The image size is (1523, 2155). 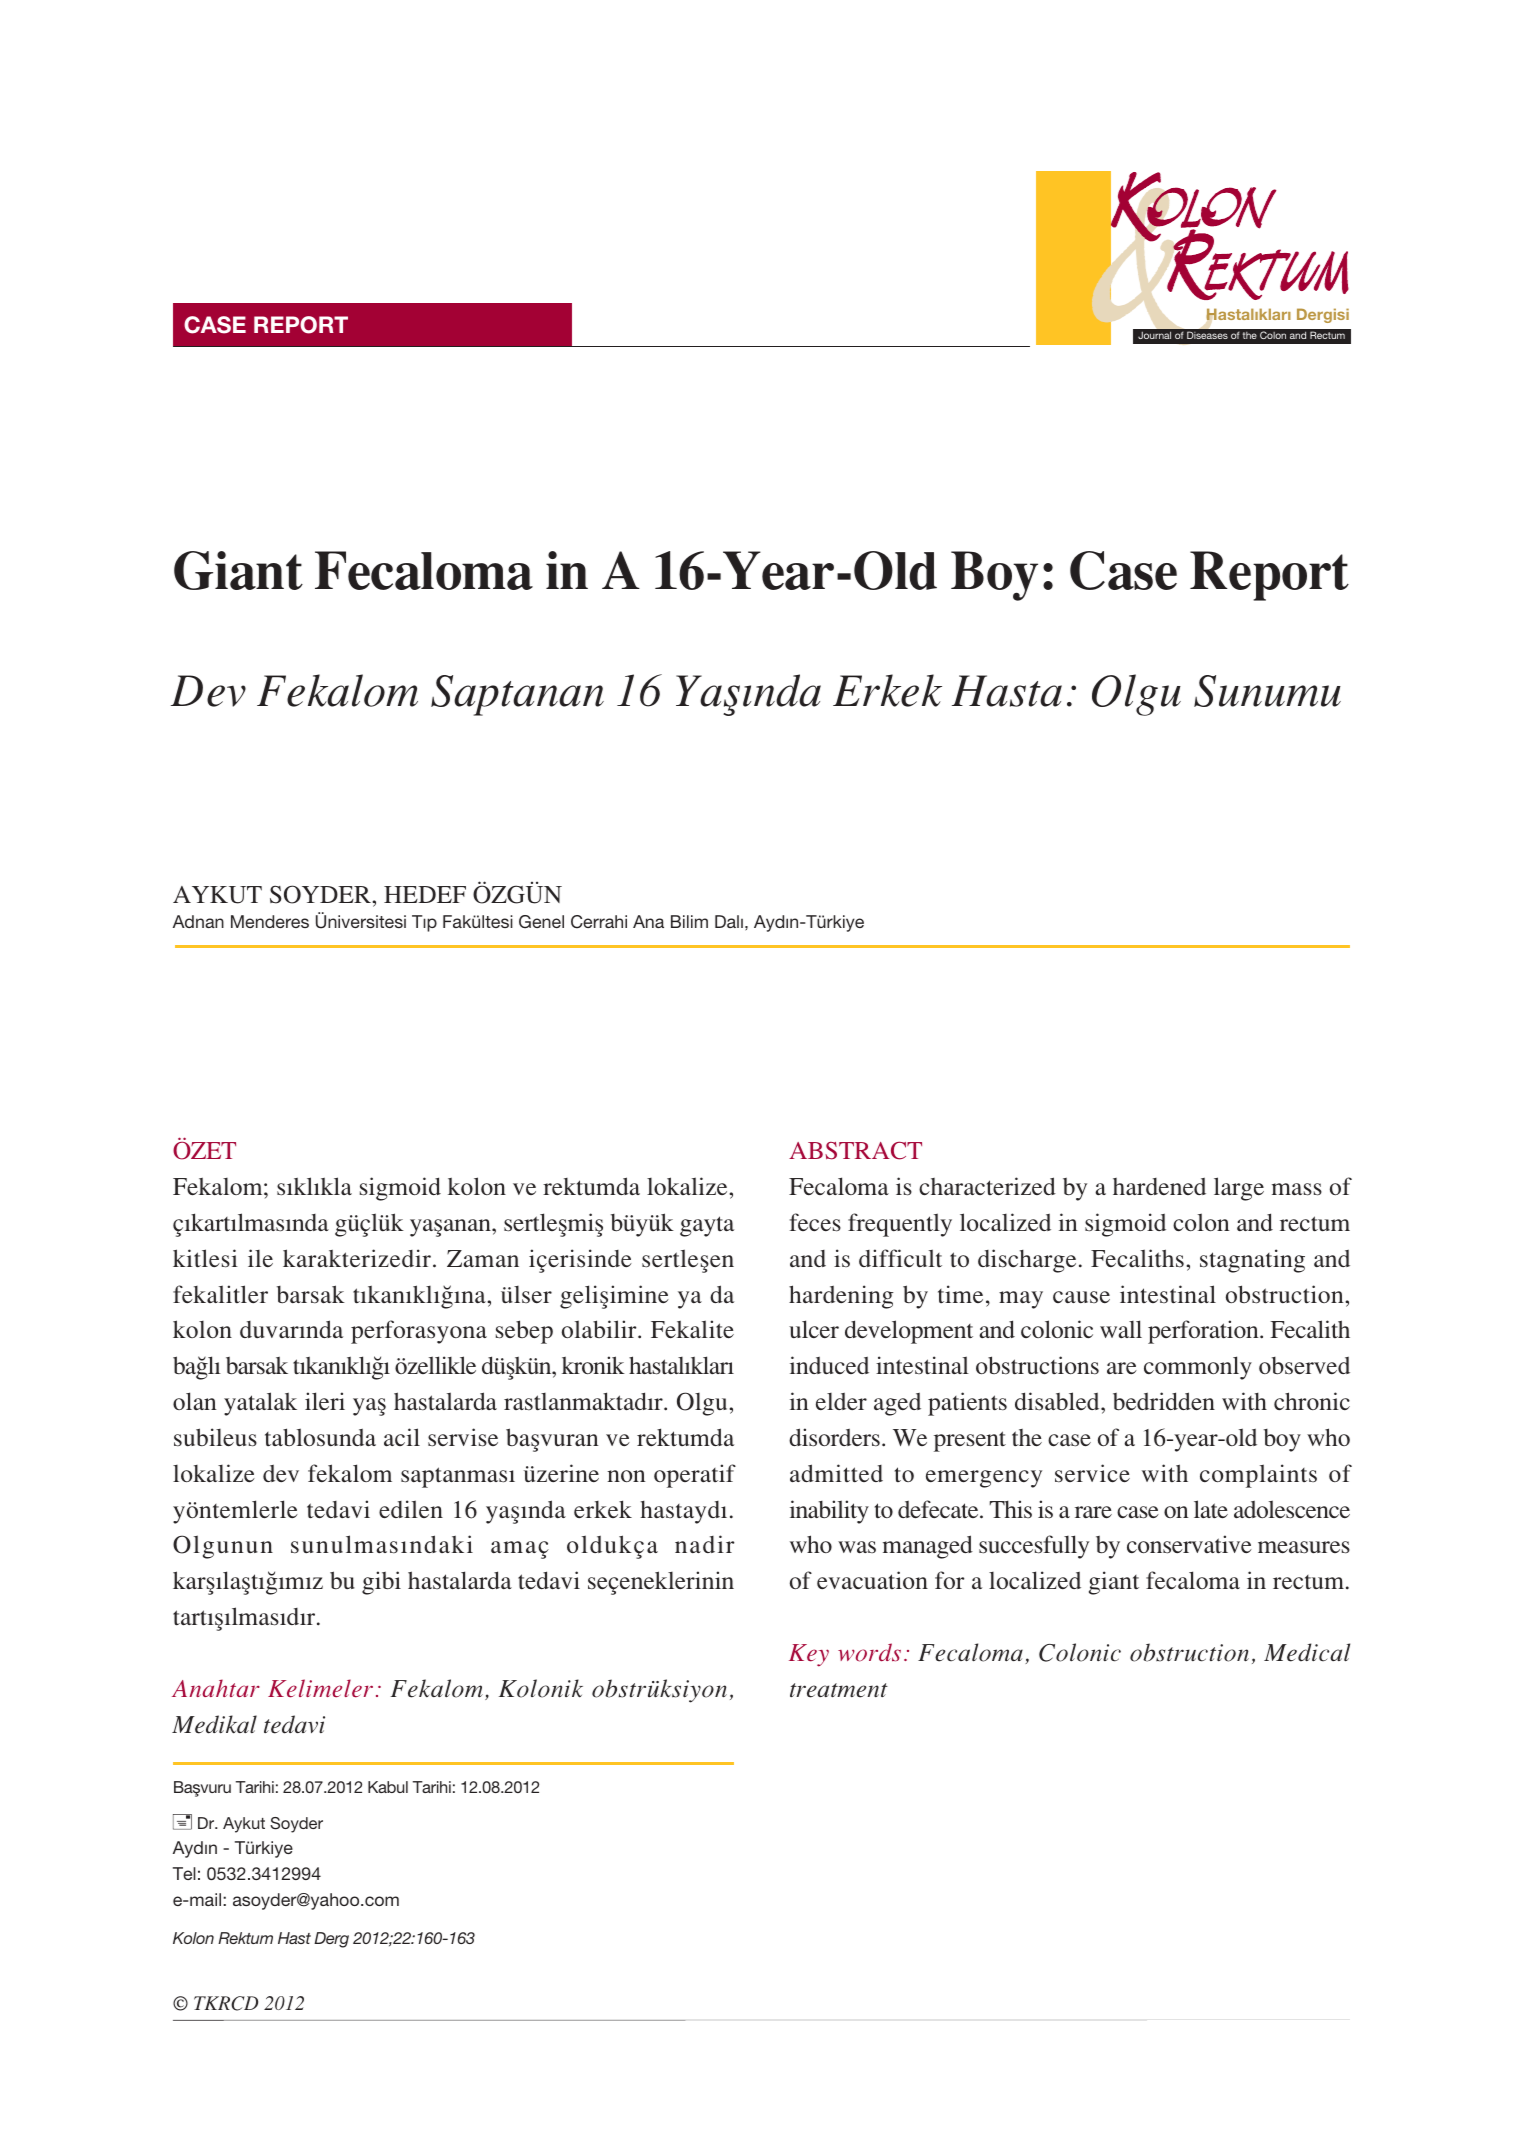 I want to click on Diseases, so click(x=1207, y=335).
